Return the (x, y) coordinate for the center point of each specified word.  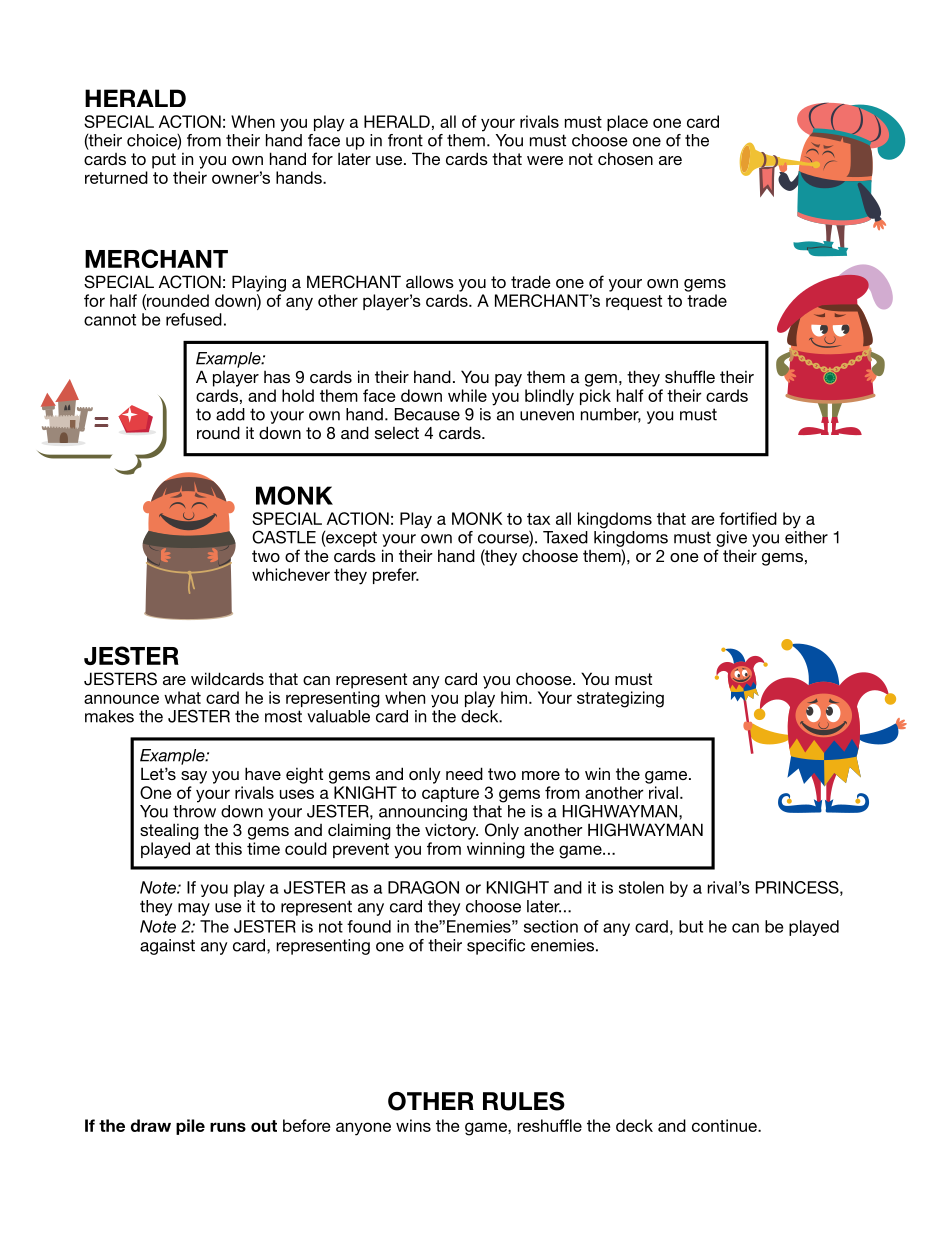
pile (190, 1127)
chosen (625, 158)
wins (413, 1125)
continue (725, 1125)
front (405, 140)
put (164, 161)
